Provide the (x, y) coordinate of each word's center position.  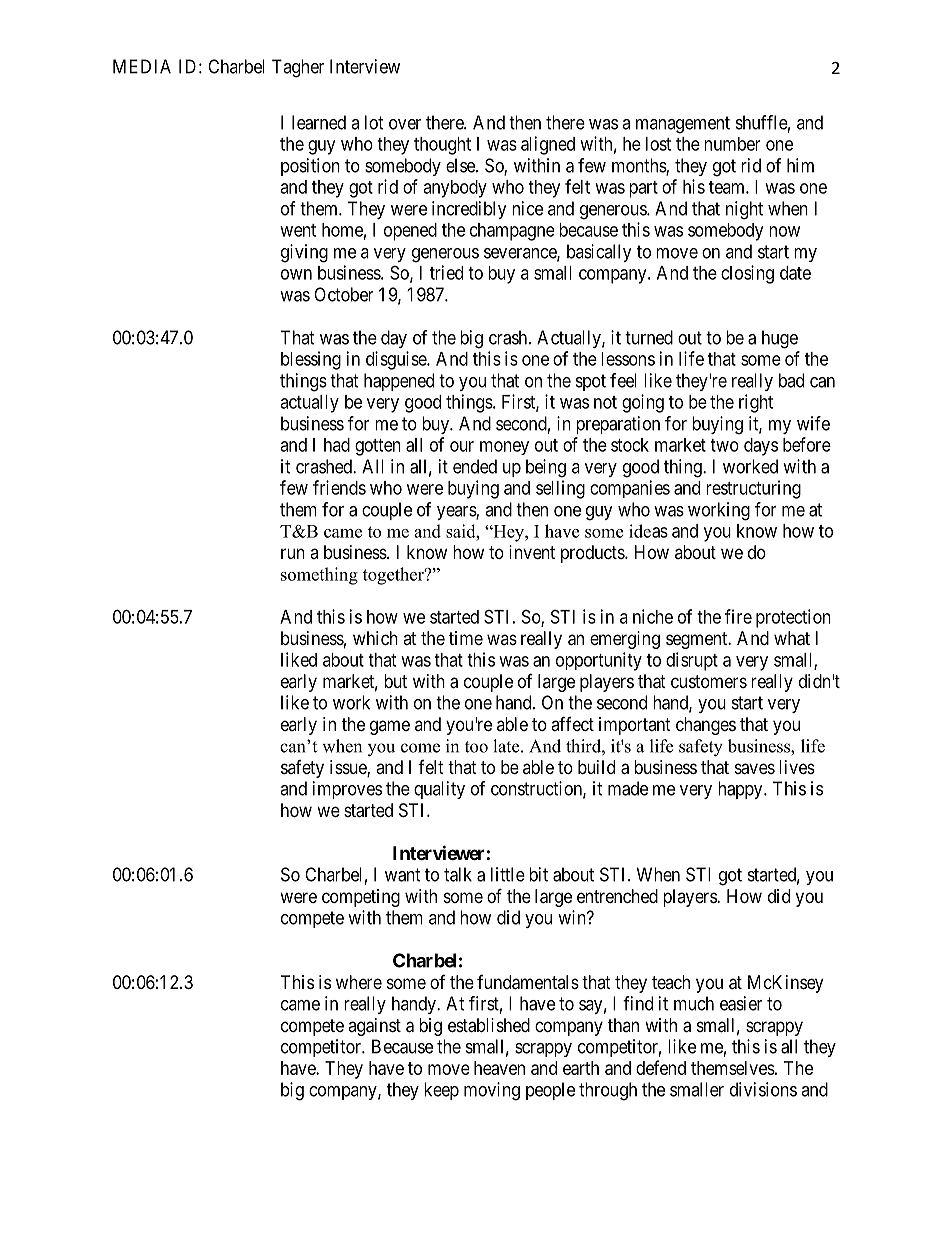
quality (439, 790)
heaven (499, 1068)
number (732, 144)
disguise (397, 360)
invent (532, 552)
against (374, 1027)
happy (741, 790)
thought (442, 146)
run (293, 553)
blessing (311, 360)
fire (738, 616)
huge (780, 339)
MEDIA (142, 66)
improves (347, 790)
